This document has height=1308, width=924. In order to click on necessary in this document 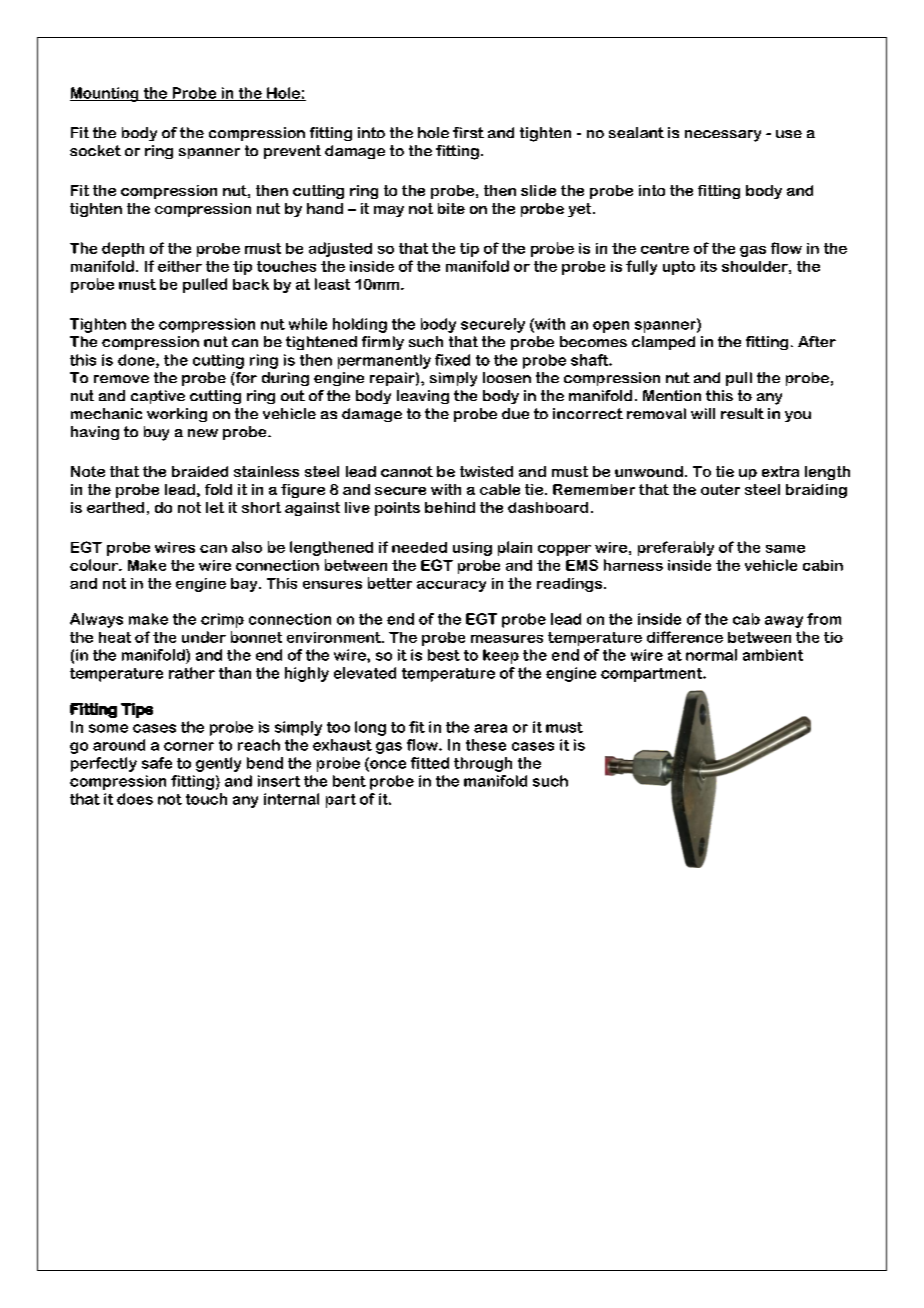, I will do `click(723, 136)`.
